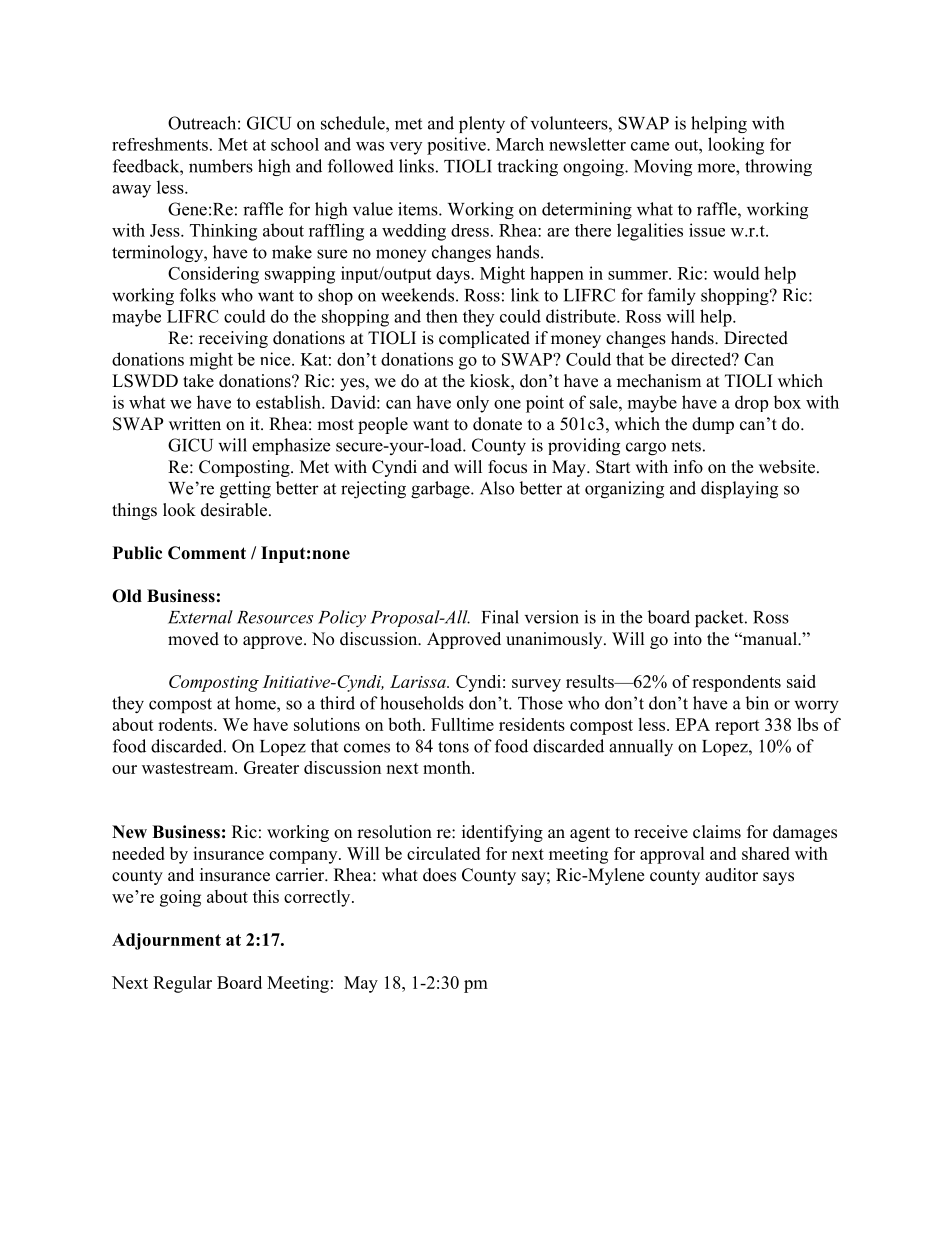 This document has height=1233, width=952. Describe the element at coordinates (419, 681) in the document. I see `Larissa` at that location.
